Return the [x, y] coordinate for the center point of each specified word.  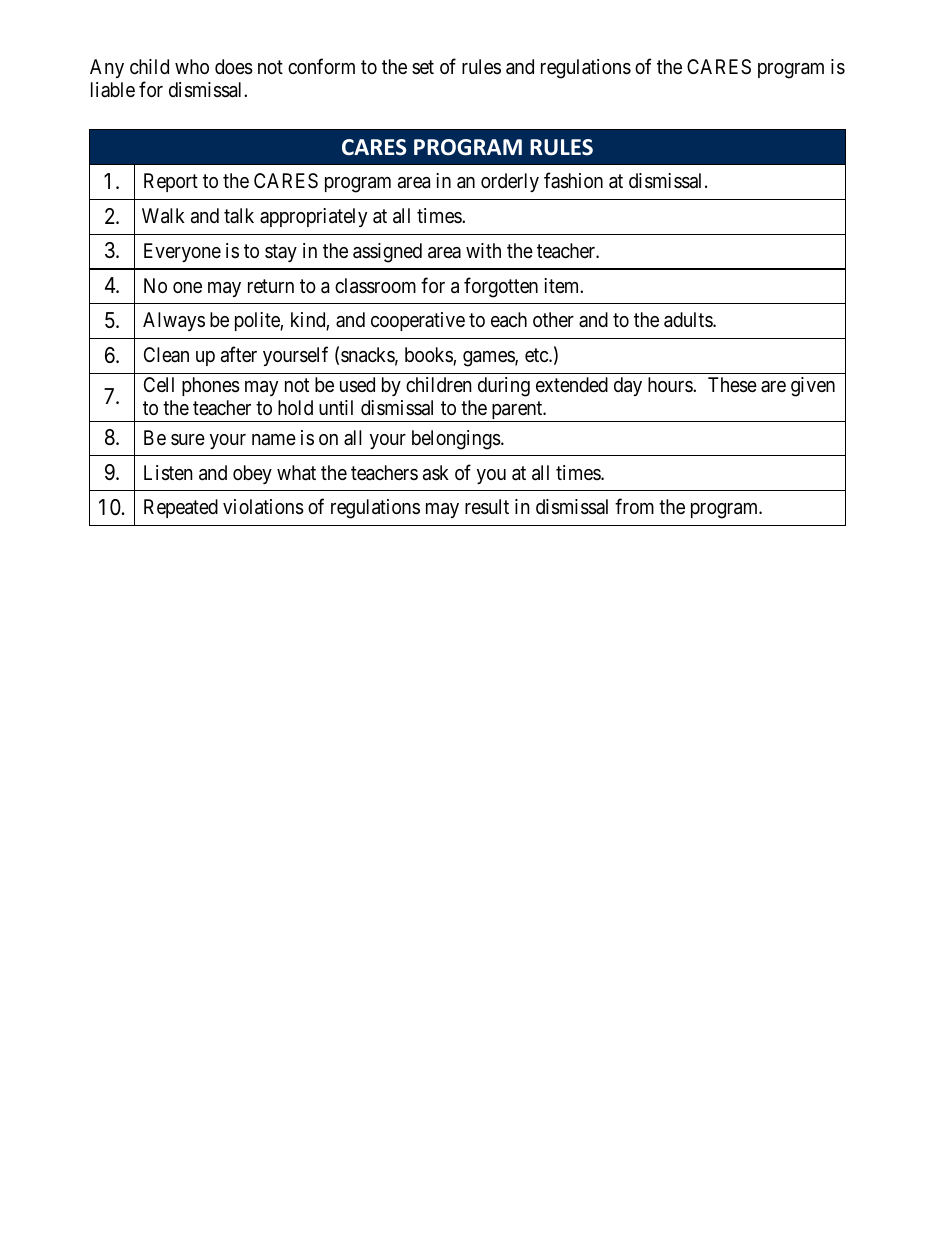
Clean [166, 354]
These [732, 385]
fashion [573, 180]
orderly [510, 182]
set [423, 67]
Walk [163, 216]
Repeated [181, 508]
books [429, 356]
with [483, 250]
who [192, 66]
